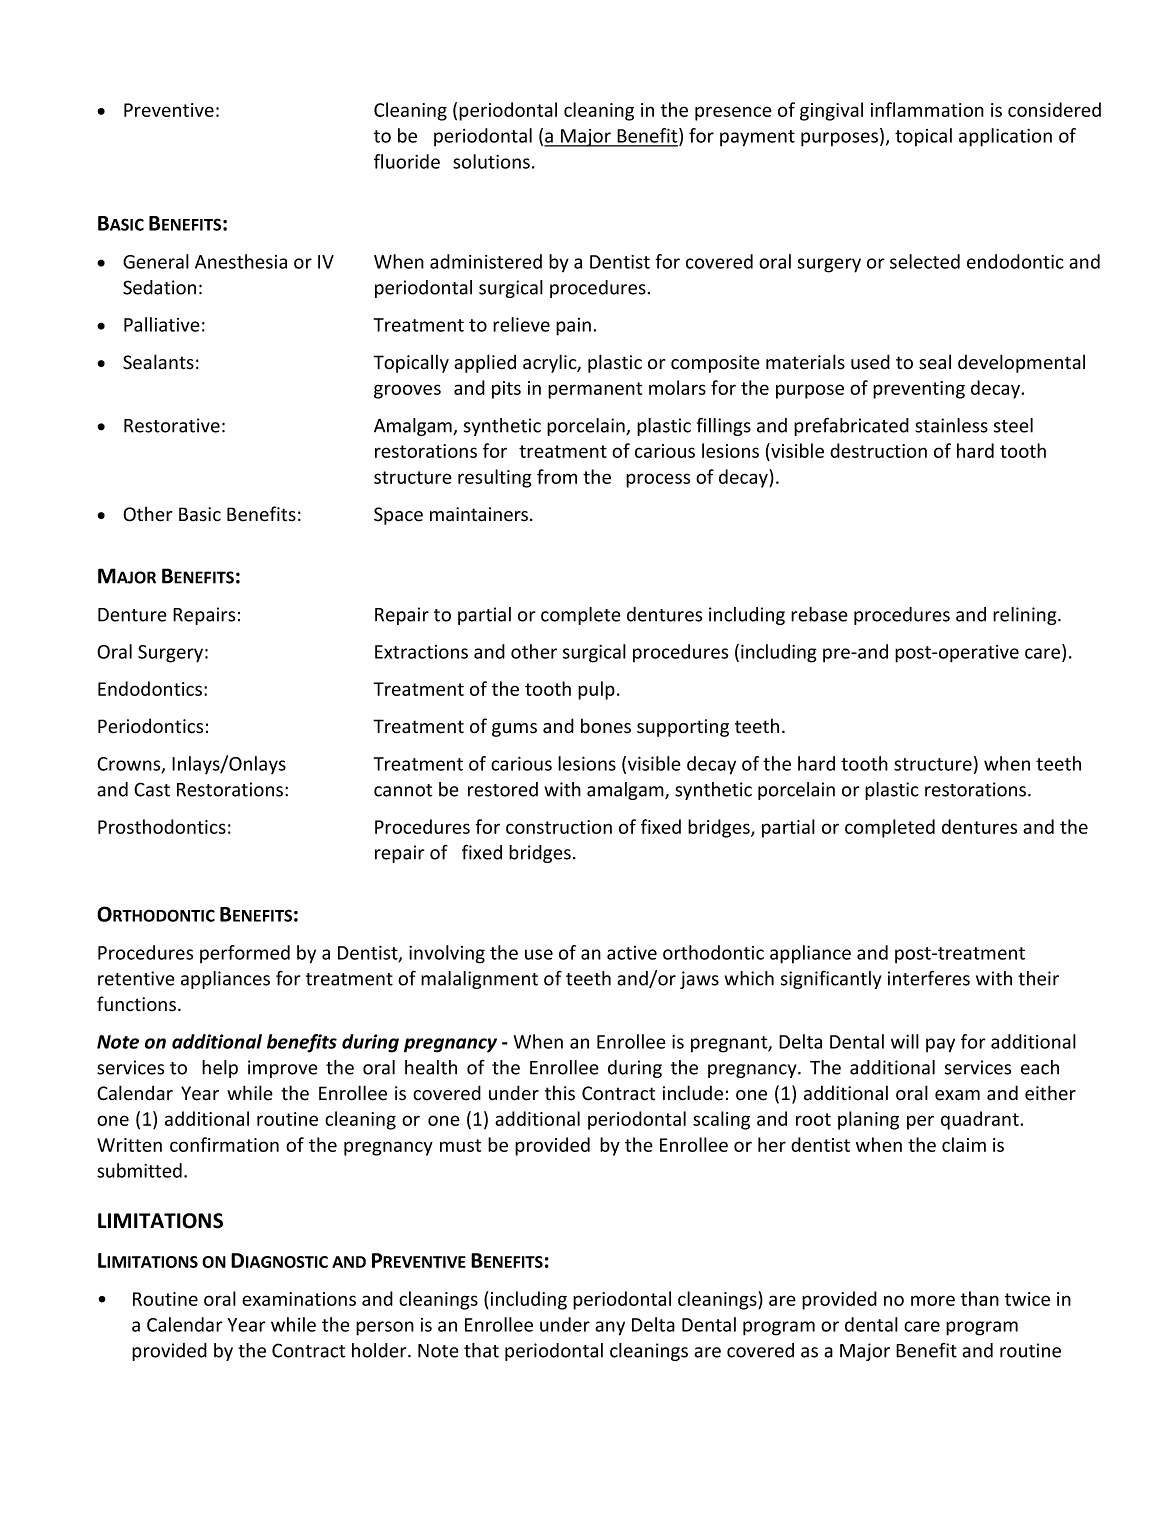 The image size is (1176, 1522). I want to click on inflammation, so click(927, 109).
